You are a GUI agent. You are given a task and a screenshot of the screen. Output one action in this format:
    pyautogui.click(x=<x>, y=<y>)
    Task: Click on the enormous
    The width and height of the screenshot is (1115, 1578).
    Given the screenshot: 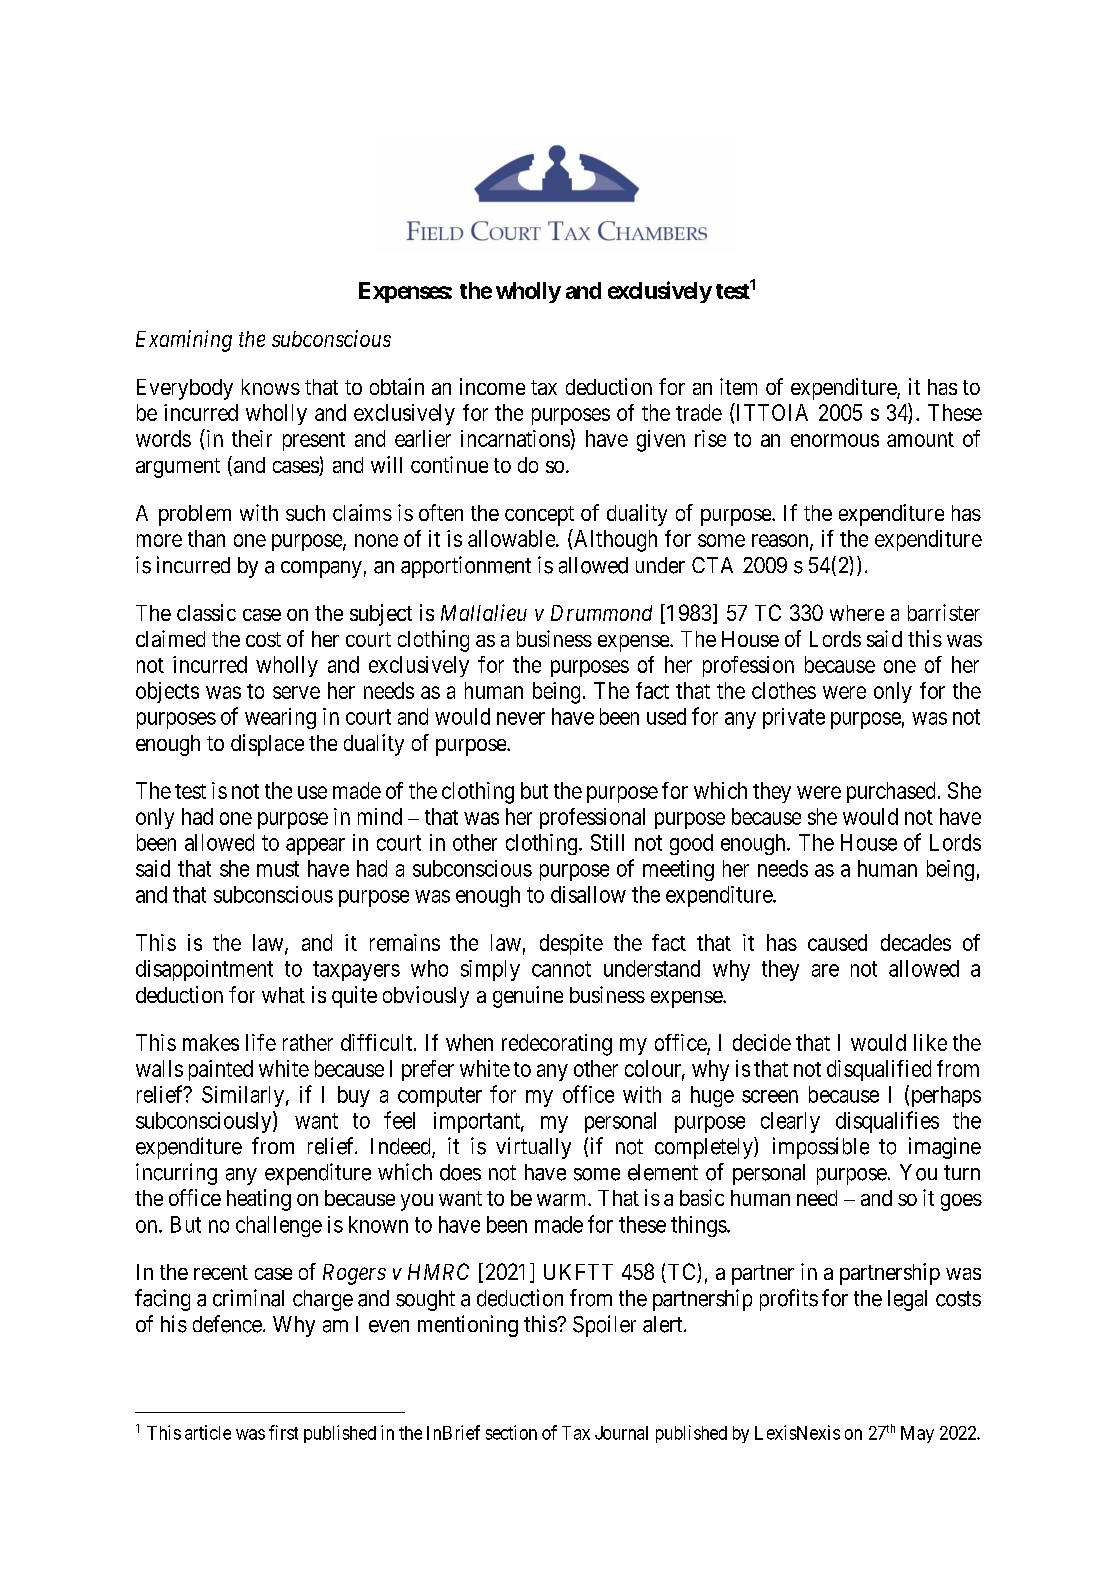 What is the action you would take?
    pyautogui.click(x=835, y=440)
